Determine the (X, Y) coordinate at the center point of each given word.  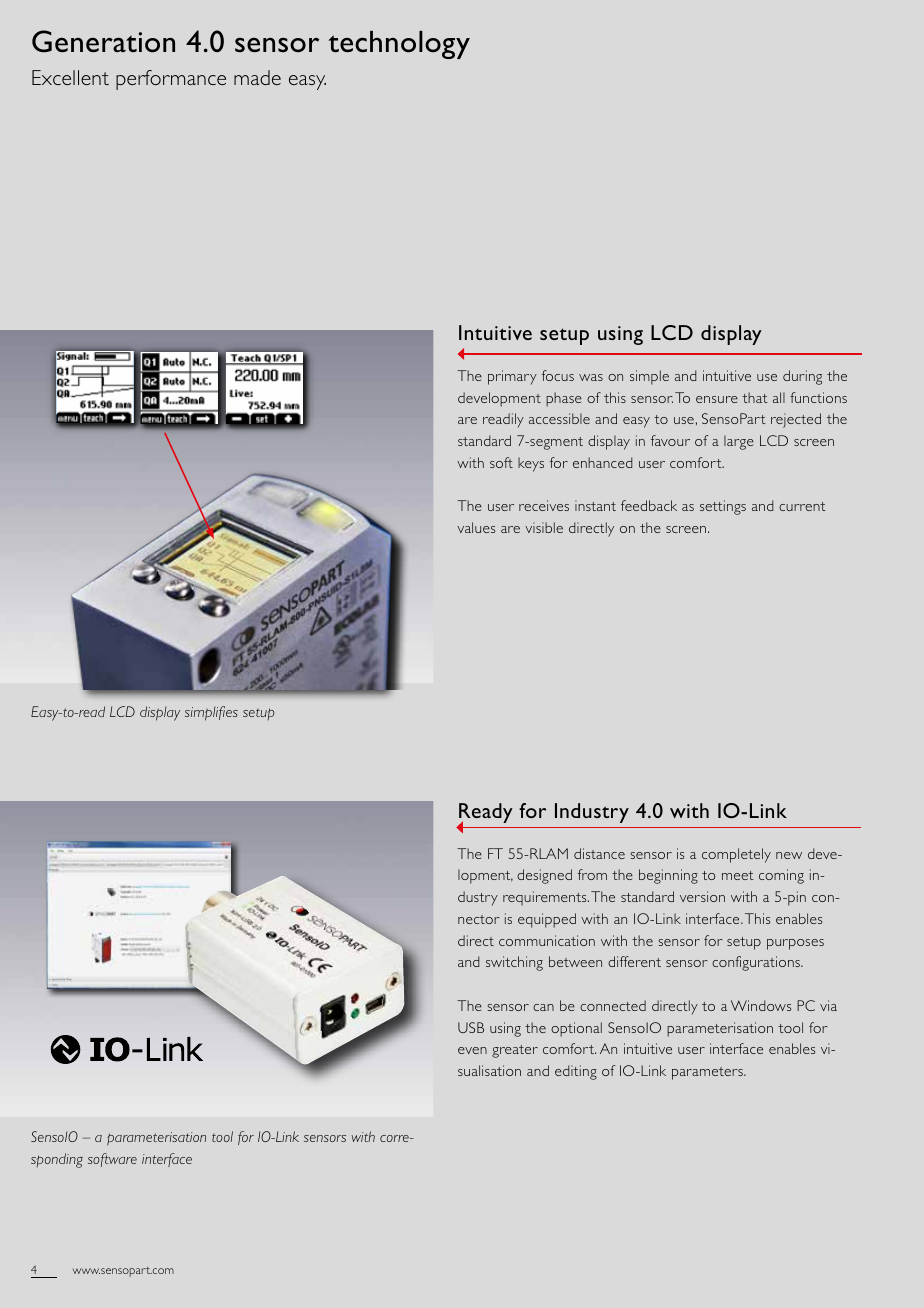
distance (599, 853)
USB (471, 1027)
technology (399, 45)
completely (736, 855)
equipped (547, 920)
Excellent (70, 77)
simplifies (211, 713)
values (476, 527)
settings (723, 507)
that (755, 397)
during (802, 377)
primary (512, 377)
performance (171, 80)
